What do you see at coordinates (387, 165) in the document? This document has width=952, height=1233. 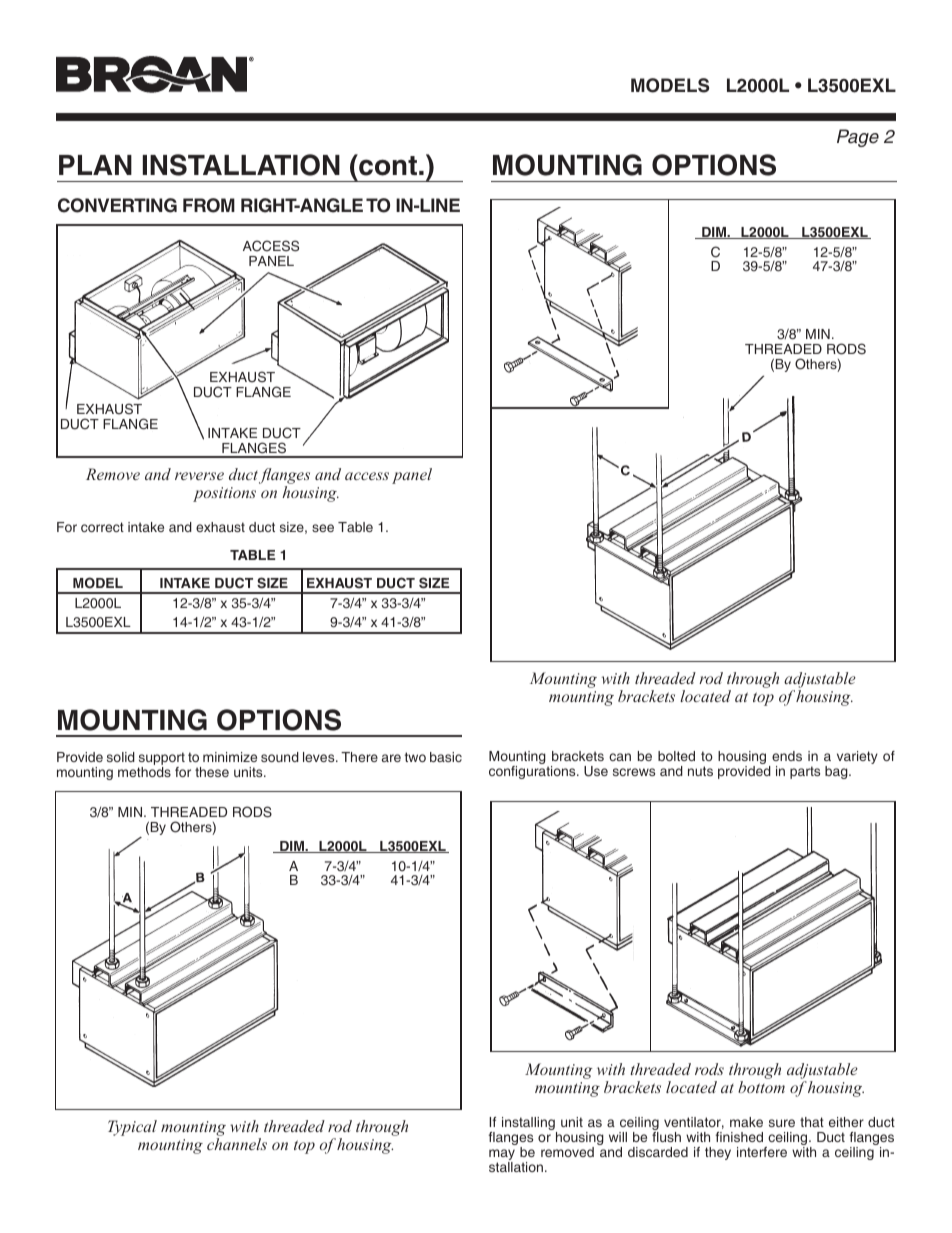 I see `cont` at bounding box center [387, 165].
